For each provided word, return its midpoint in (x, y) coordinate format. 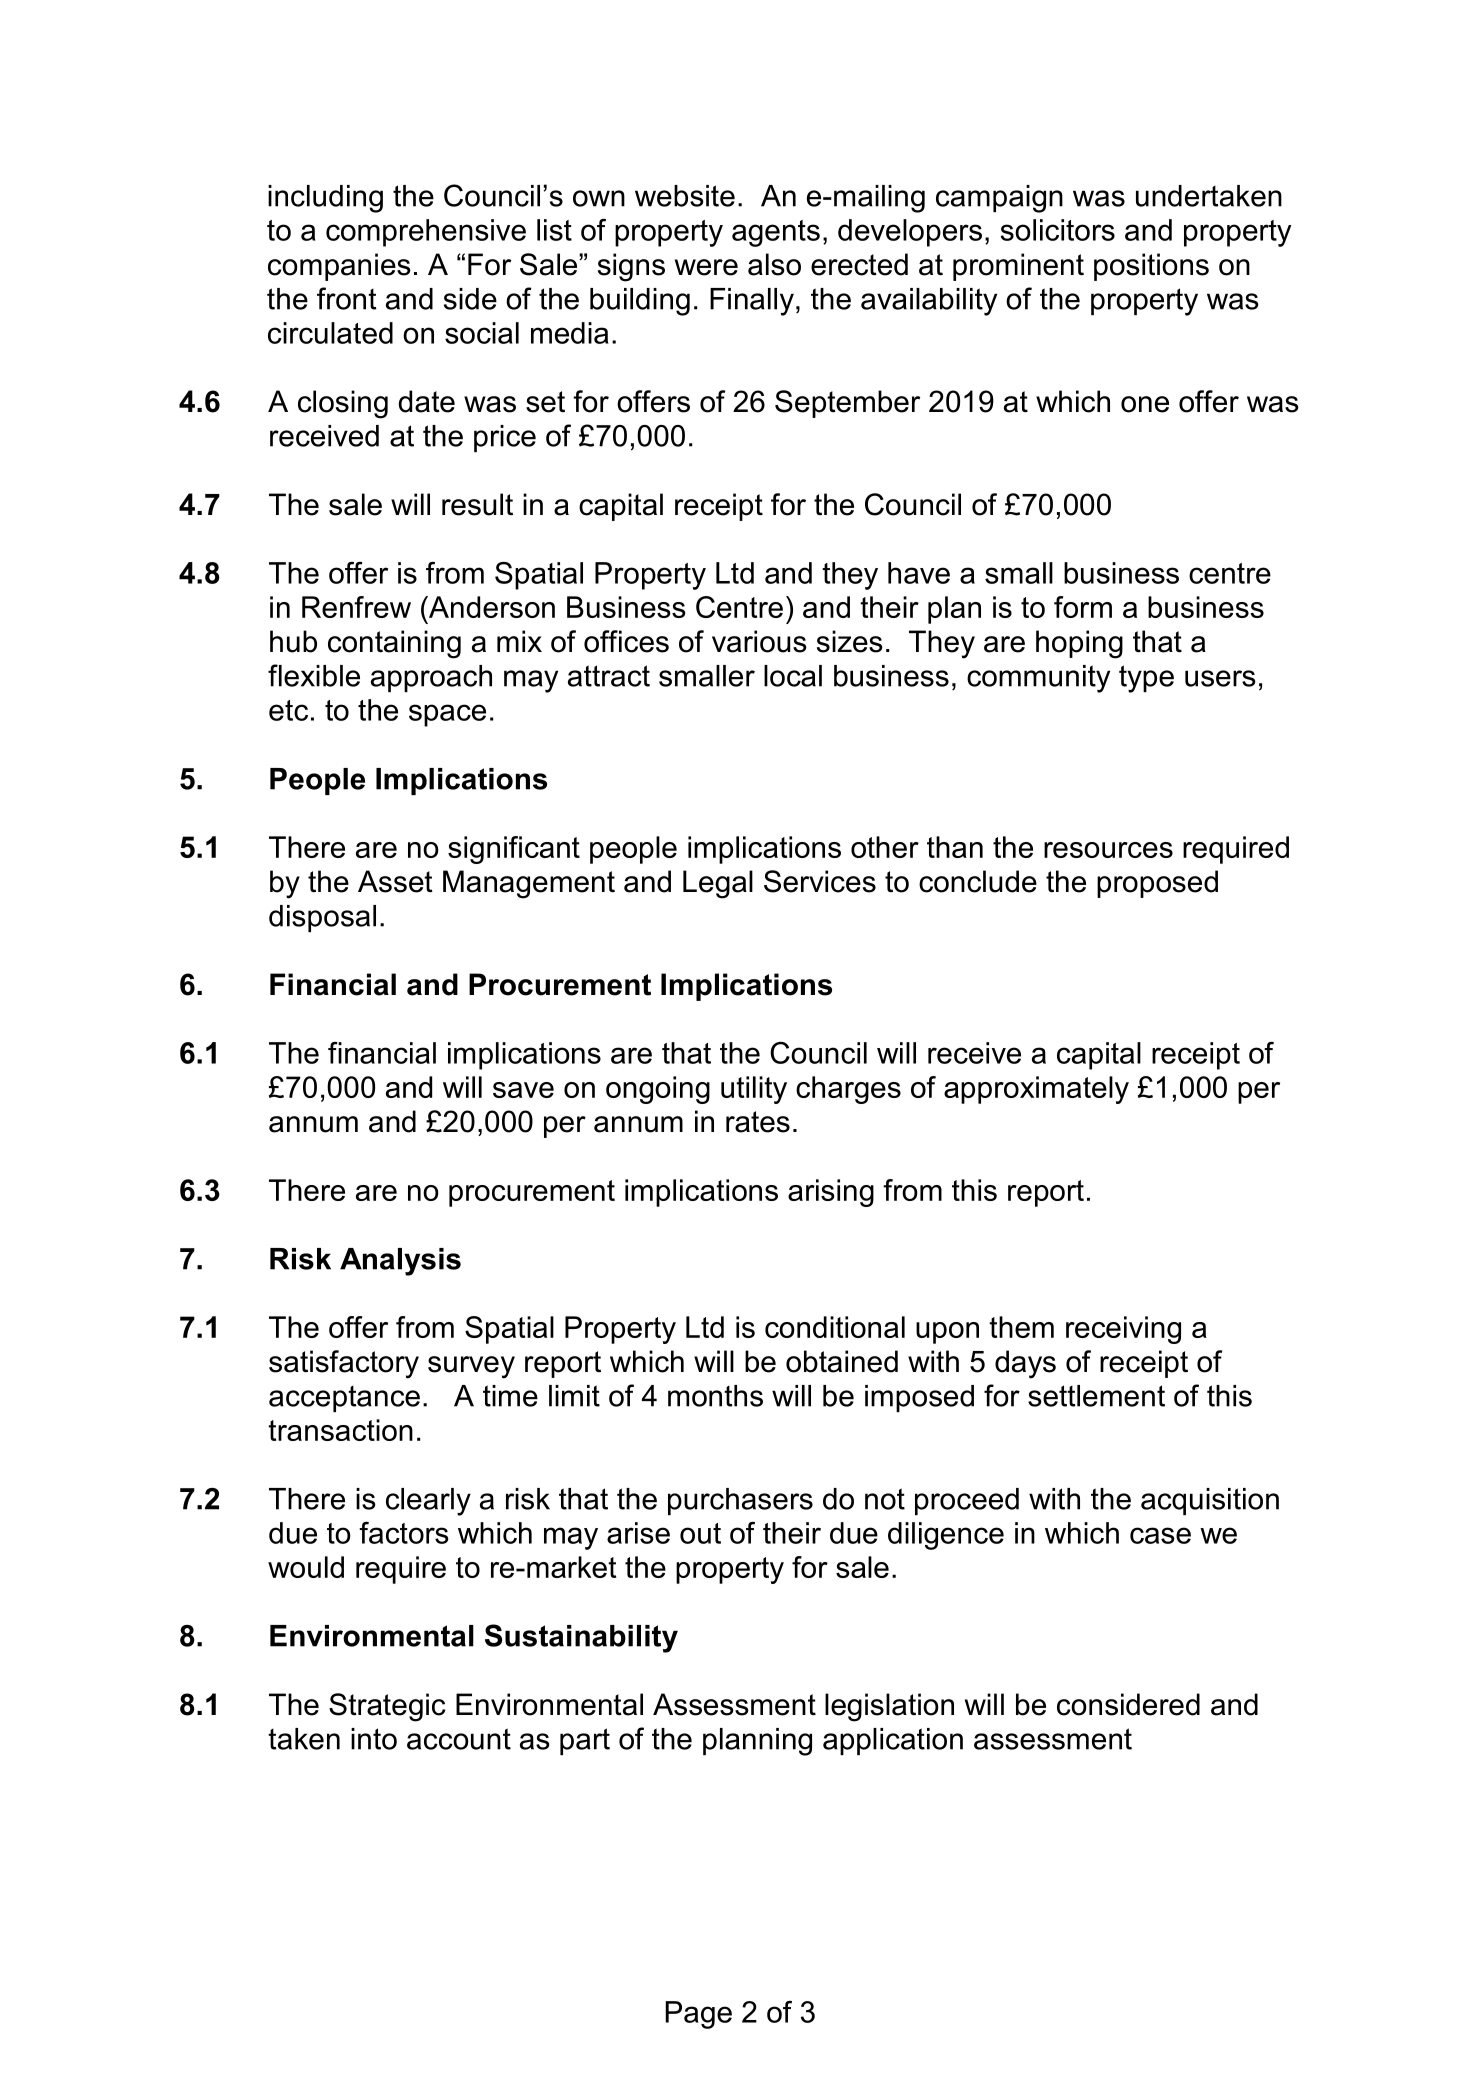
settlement (1096, 1396)
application (893, 1741)
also (774, 264)
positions (1151, 267)
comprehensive (426, 233)
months (715, 1396)
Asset (395, 881)
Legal (718, 884)
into (374, 1739)
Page (698, 2015)
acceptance (344, 1399)
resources (1108, 850)
